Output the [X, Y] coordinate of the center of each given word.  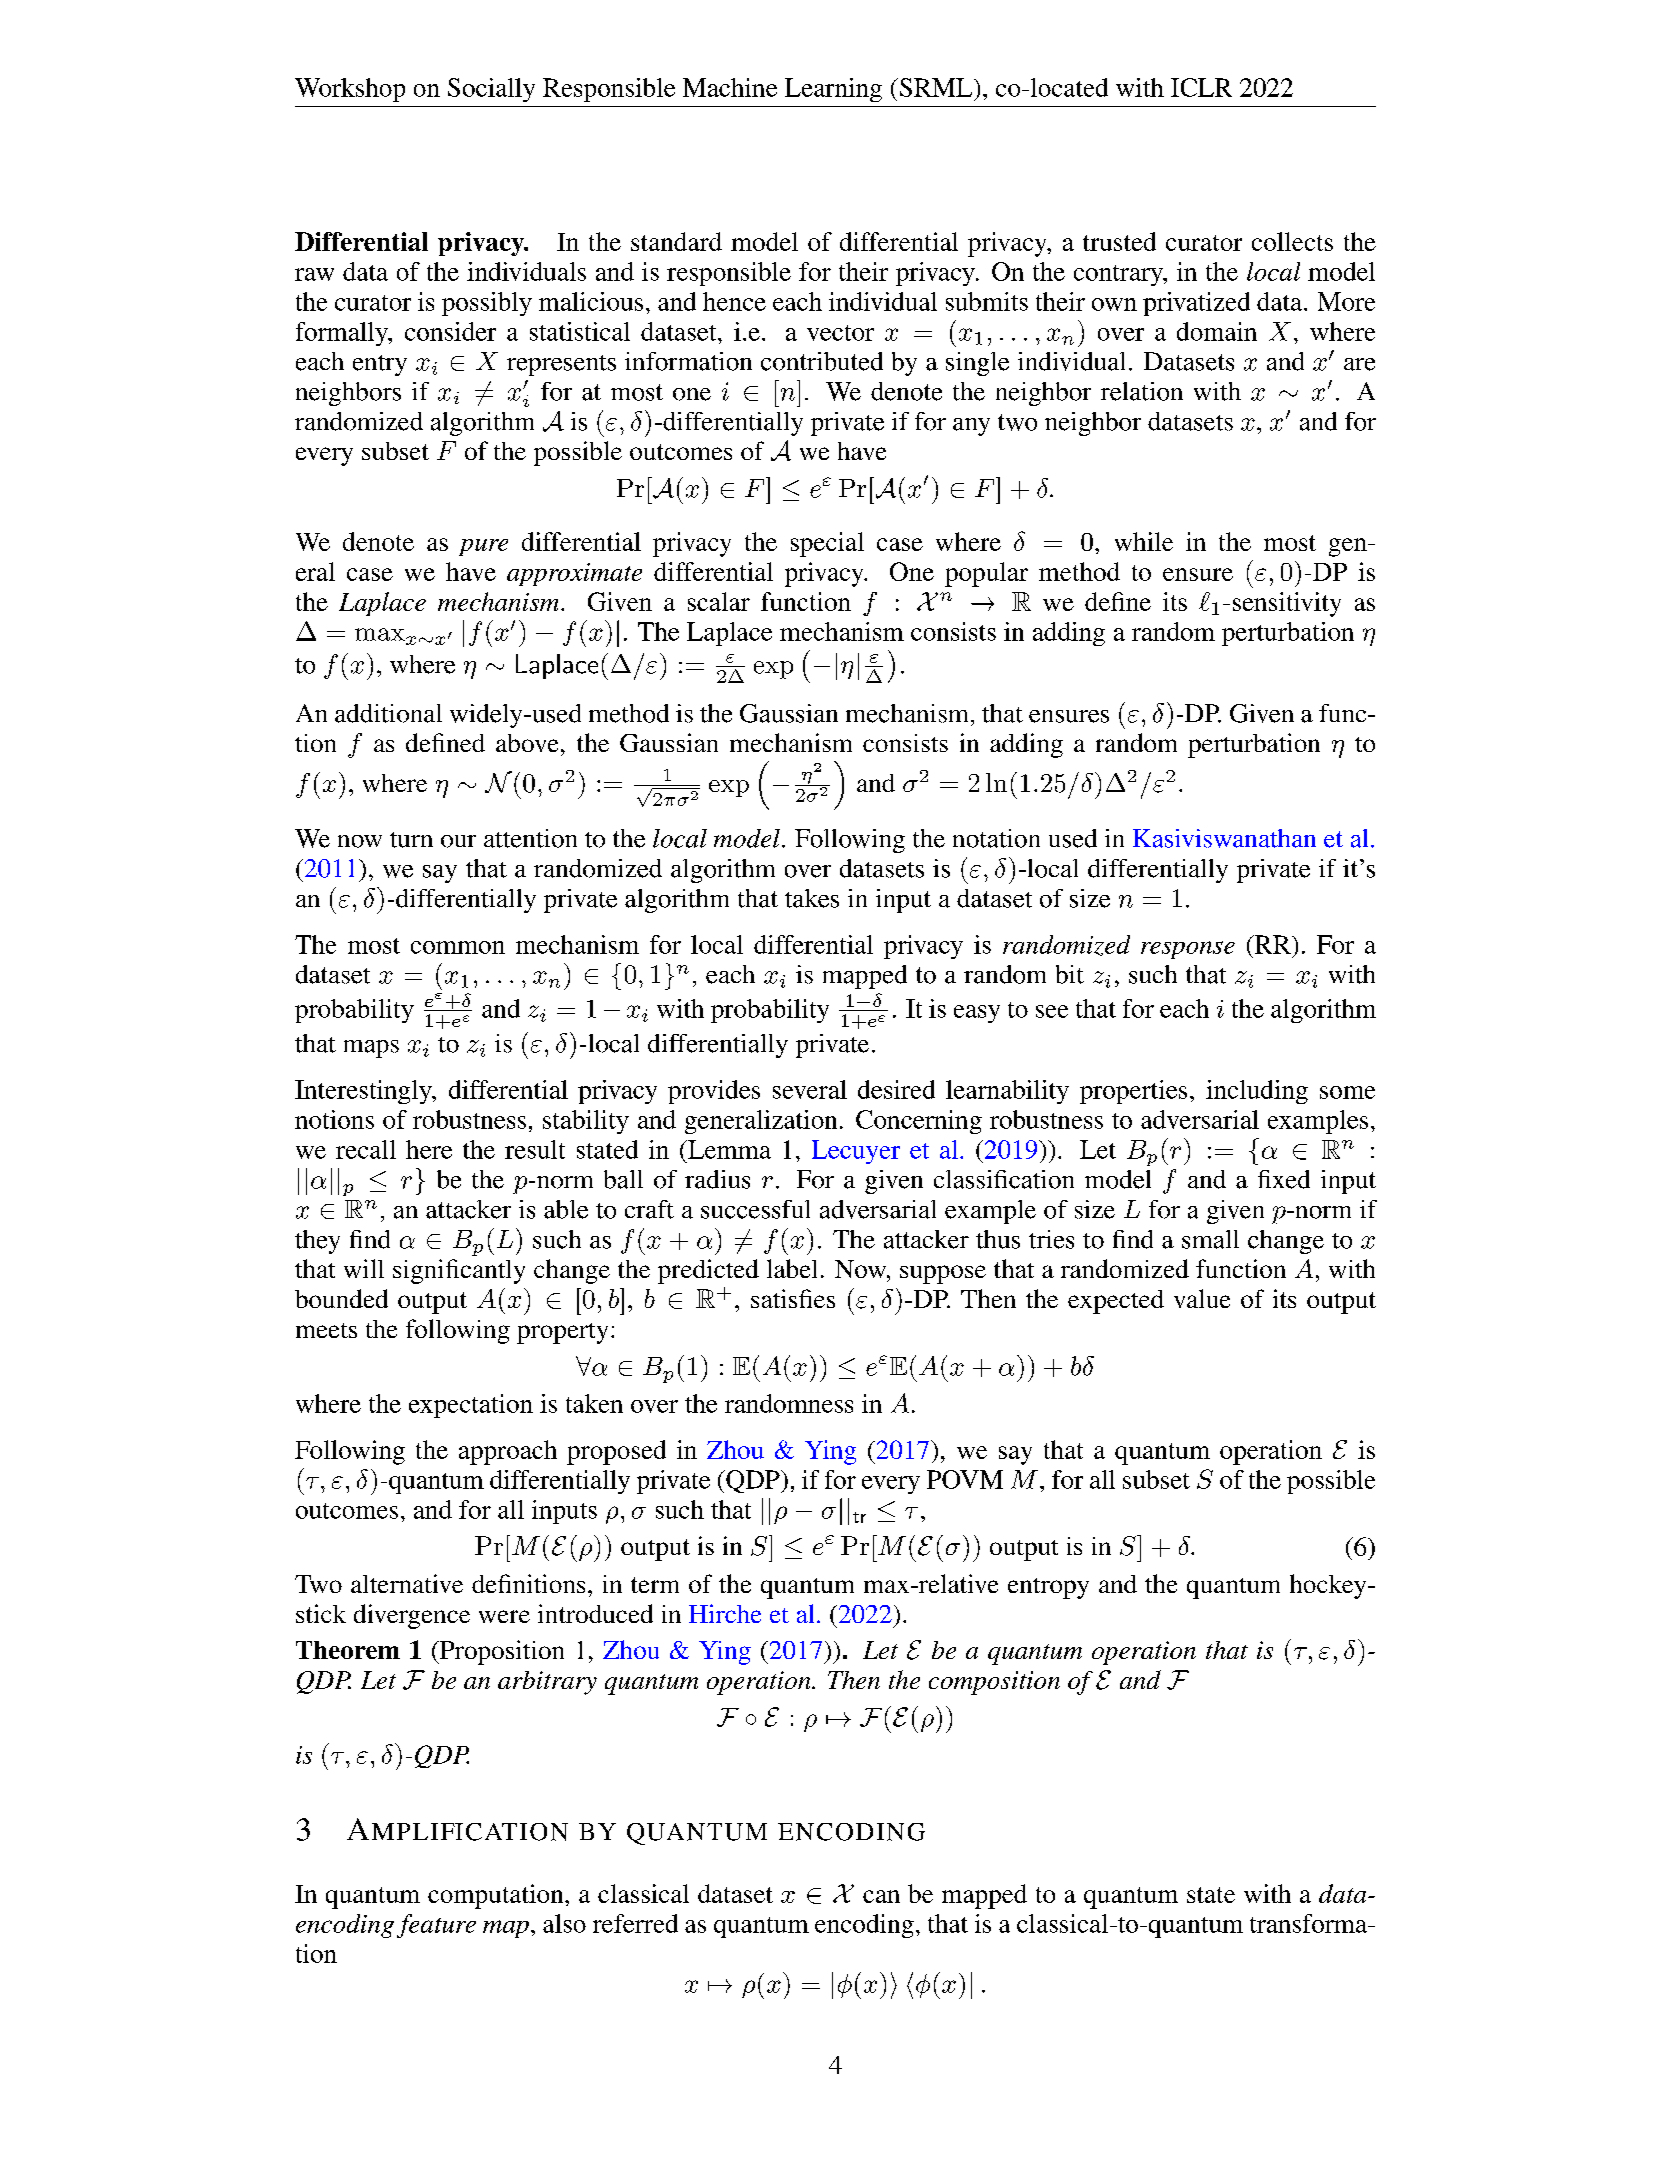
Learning [833, 90]
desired [896, 1089]
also [564, 1923]
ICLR [1201, 87]
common [458, 947]
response [1188, 950]
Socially [491, 90]
